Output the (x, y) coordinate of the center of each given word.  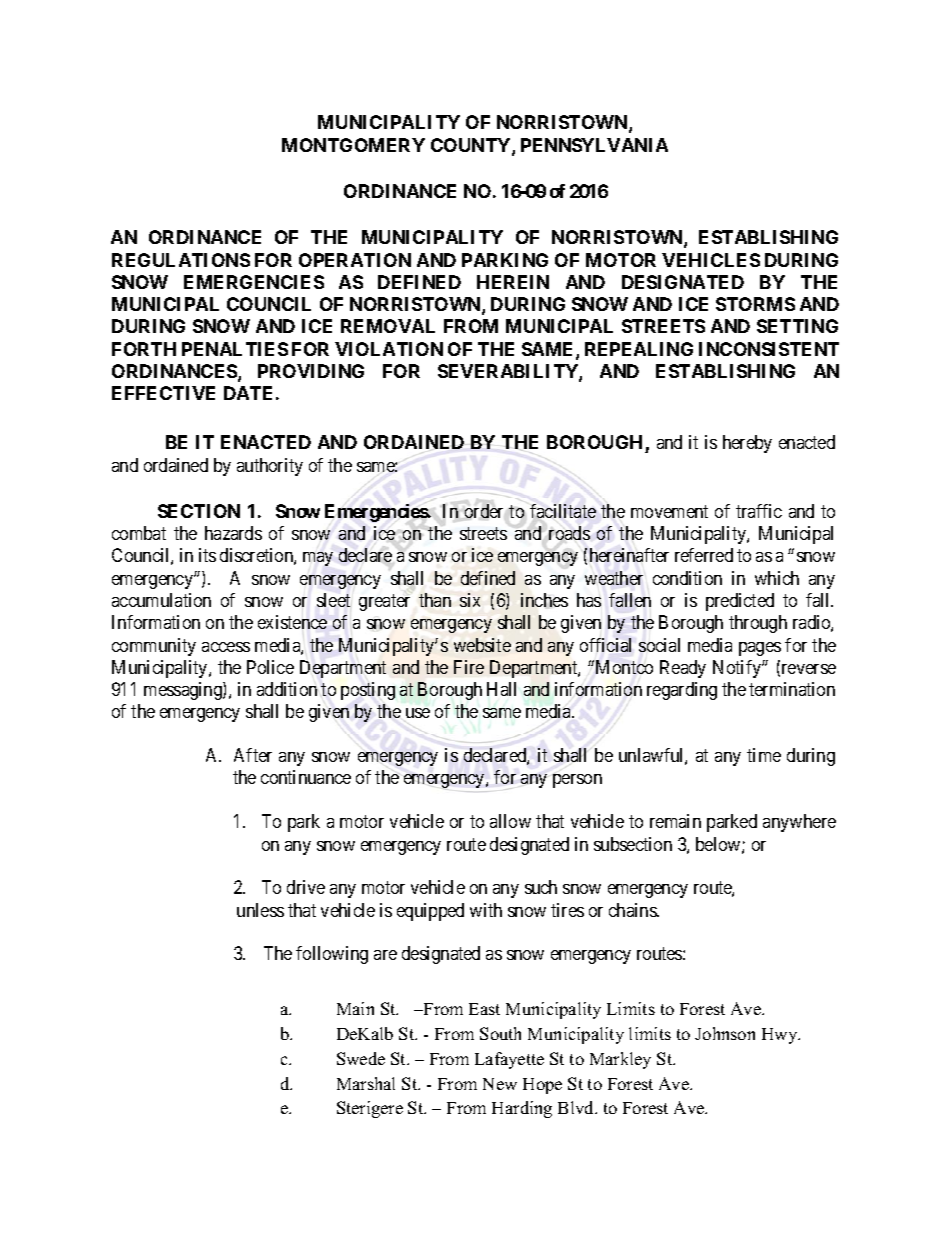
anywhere (799, 823)
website (482, 645)
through (758, 624)
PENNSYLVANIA (594, 145)
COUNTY (472, 146)
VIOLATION (389, 349)
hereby (747, 444)
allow (510, 821)
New (500, 1084)
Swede (361, 1058)
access (226, 647)
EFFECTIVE (163, 393)
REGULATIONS (181, 260)
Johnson (725, 1033)
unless (260, 910)
